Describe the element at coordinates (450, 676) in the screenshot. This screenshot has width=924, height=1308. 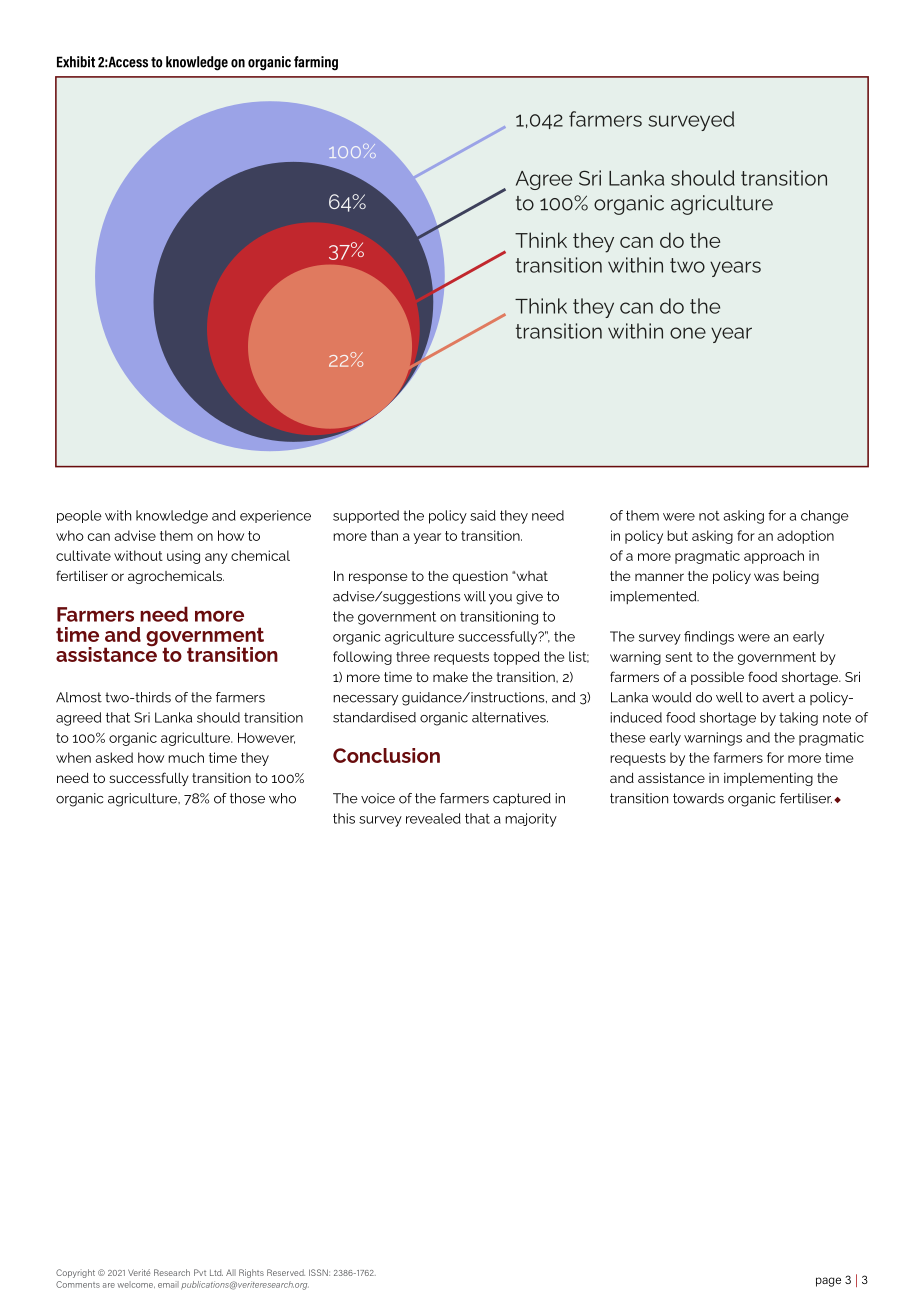
I see `make` at that location.
